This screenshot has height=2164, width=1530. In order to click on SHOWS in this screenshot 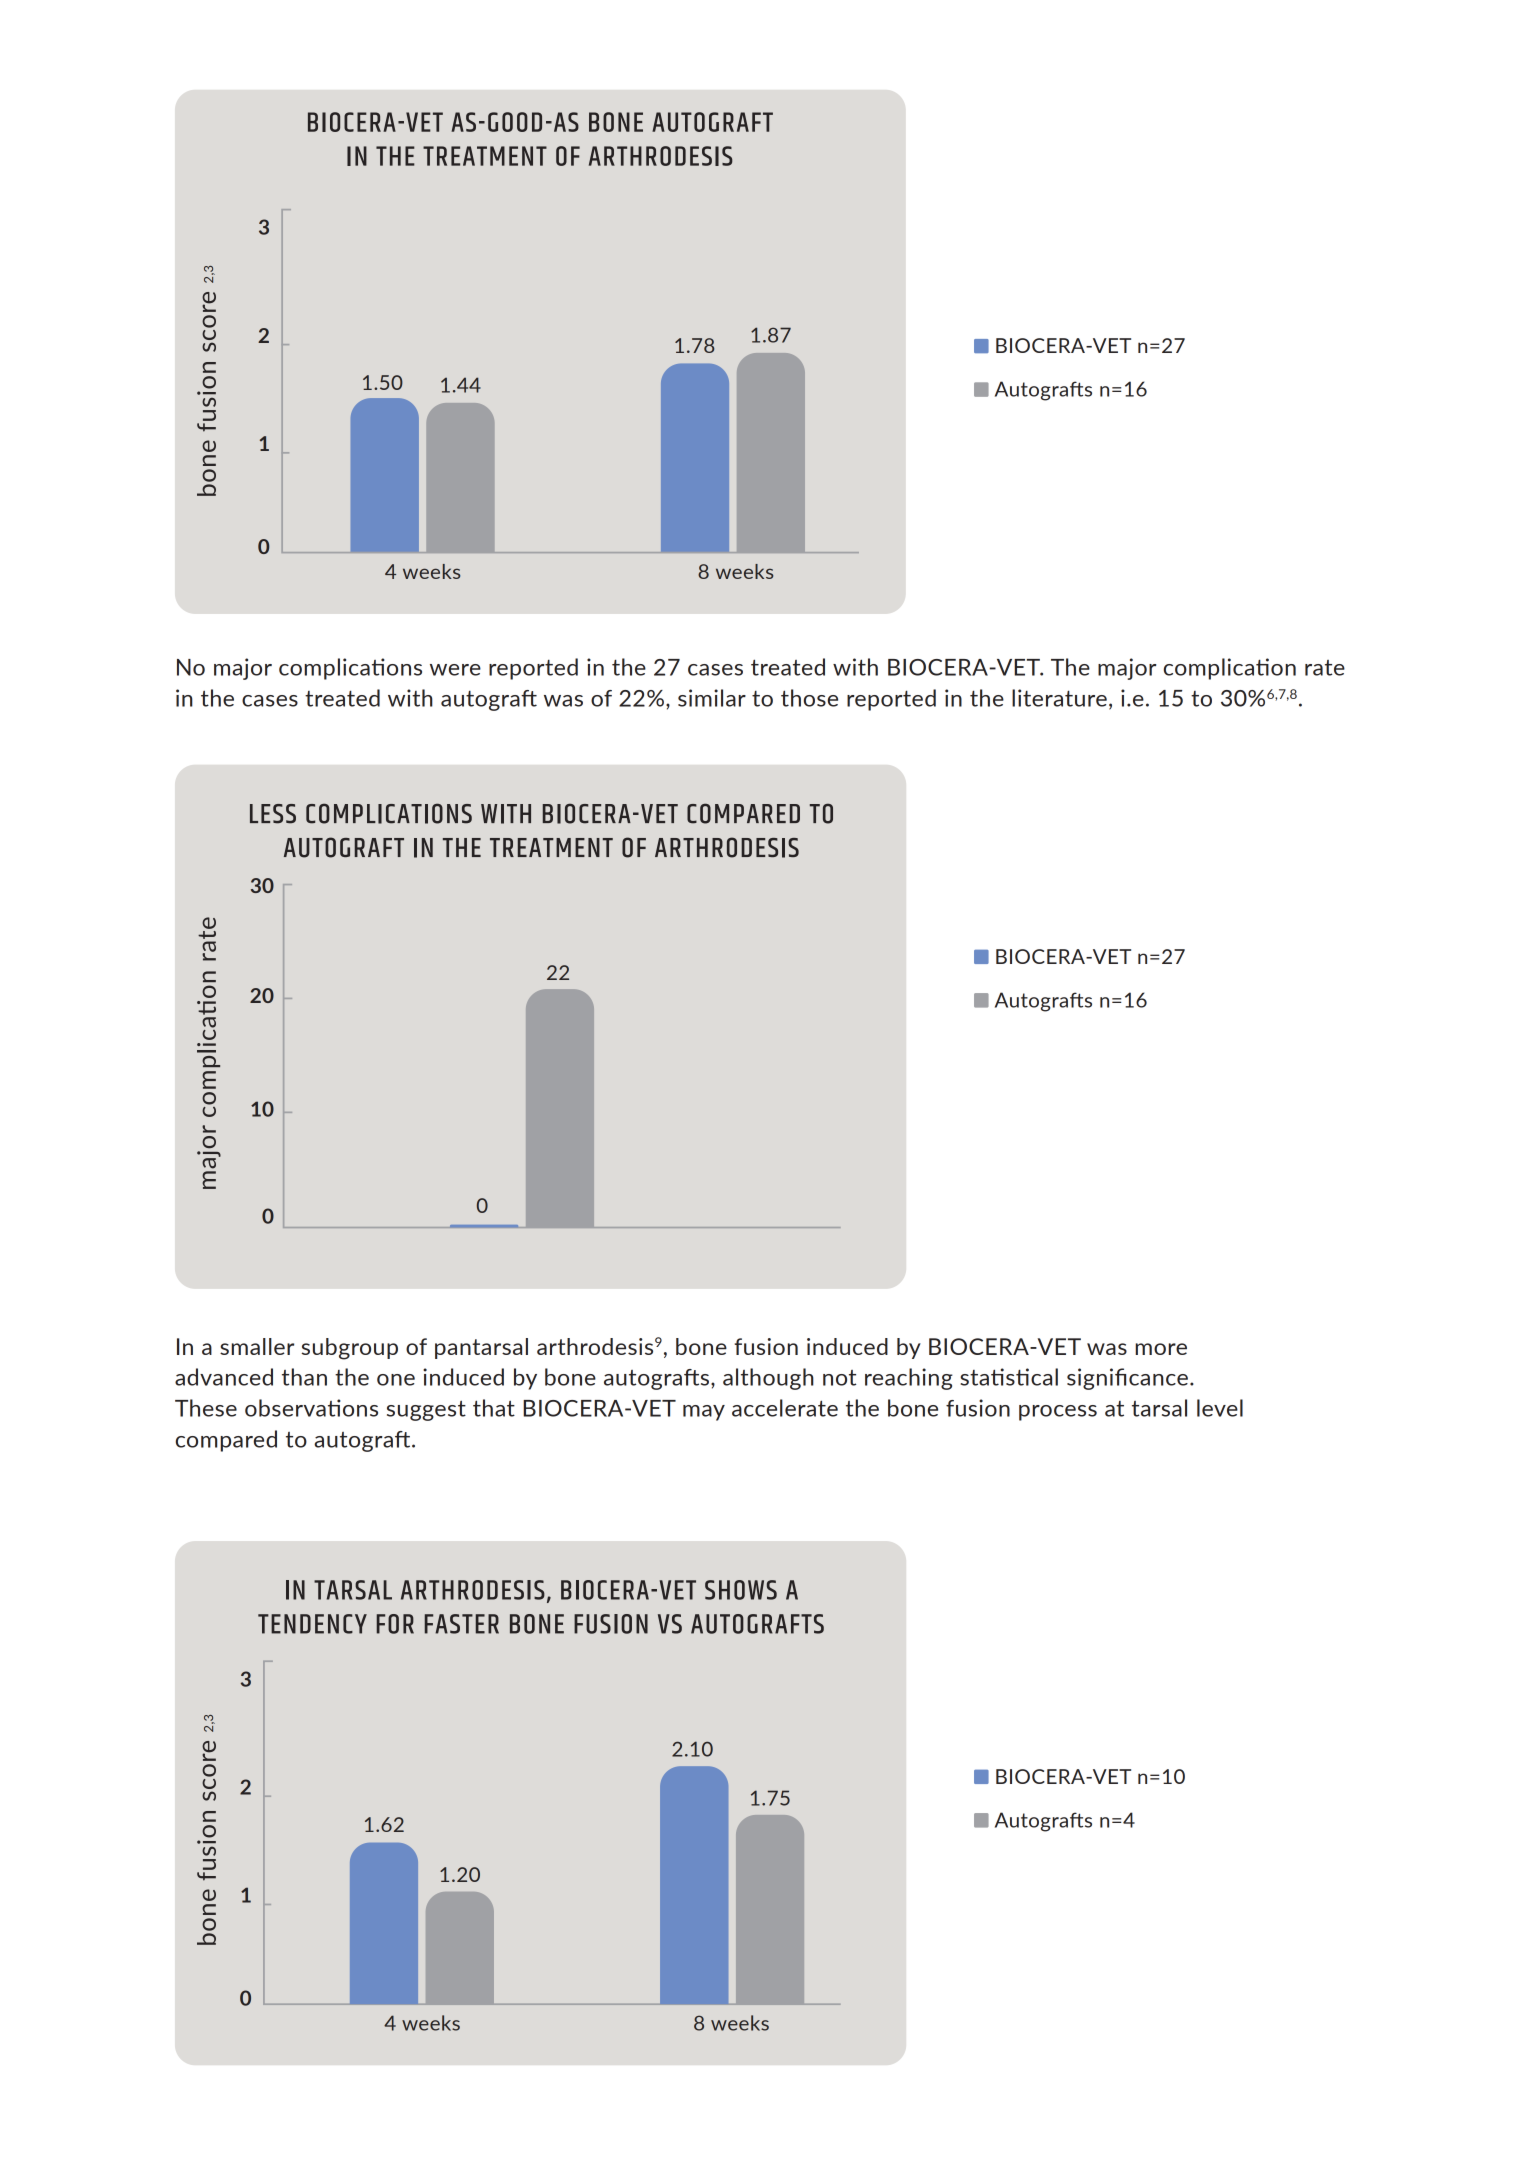, I will do `click(741, 1590)`.
